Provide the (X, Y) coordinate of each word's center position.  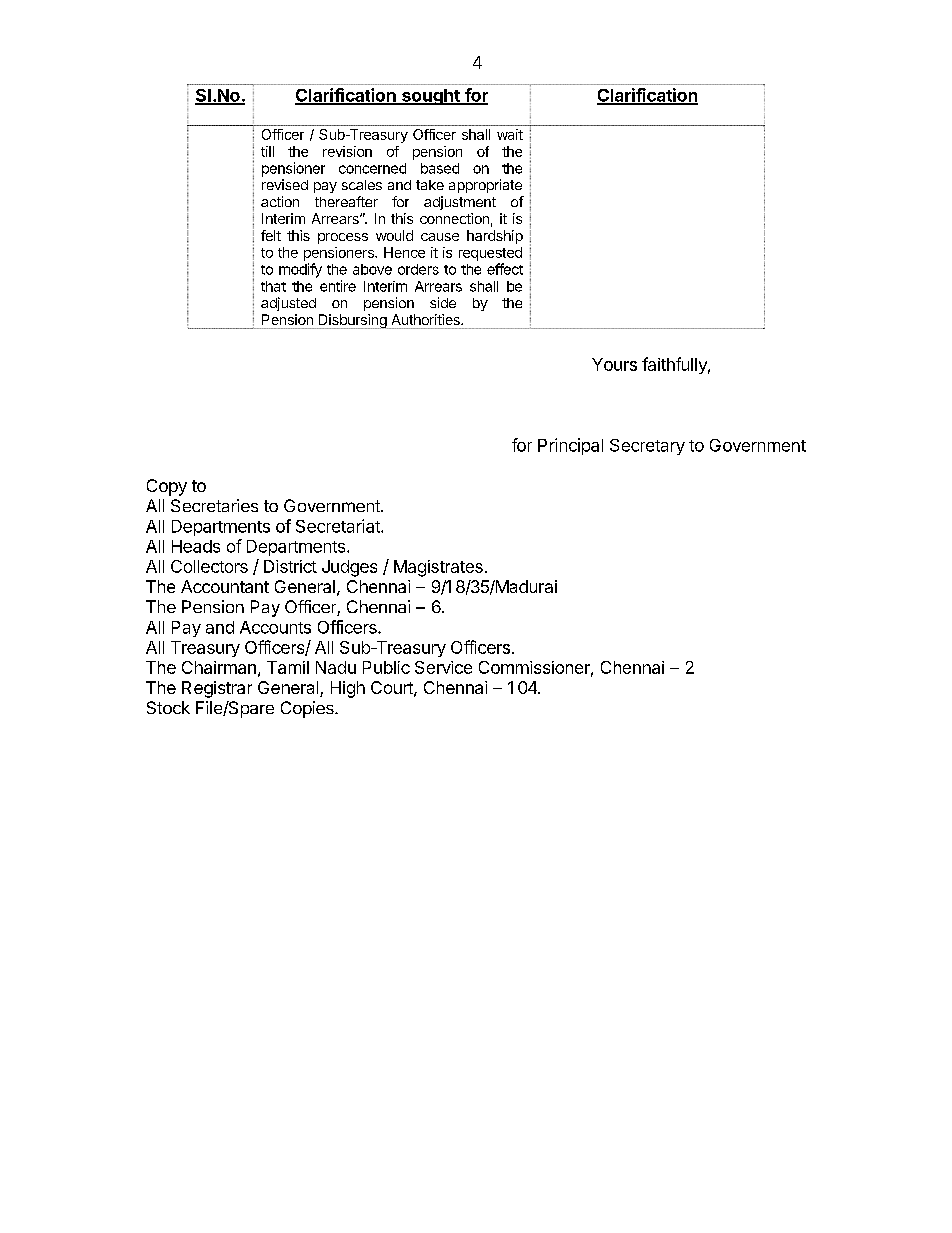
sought (431, 97)
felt (271, 235)
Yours (614, 364)
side (443, 302)
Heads (196, 546)
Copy (167, 487)
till (267, 151)
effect (505, 269)
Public (386, 667)
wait (510, 134)
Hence (404, 252)
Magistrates (438, 568)
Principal (570, 446)
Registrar (217, 689)
